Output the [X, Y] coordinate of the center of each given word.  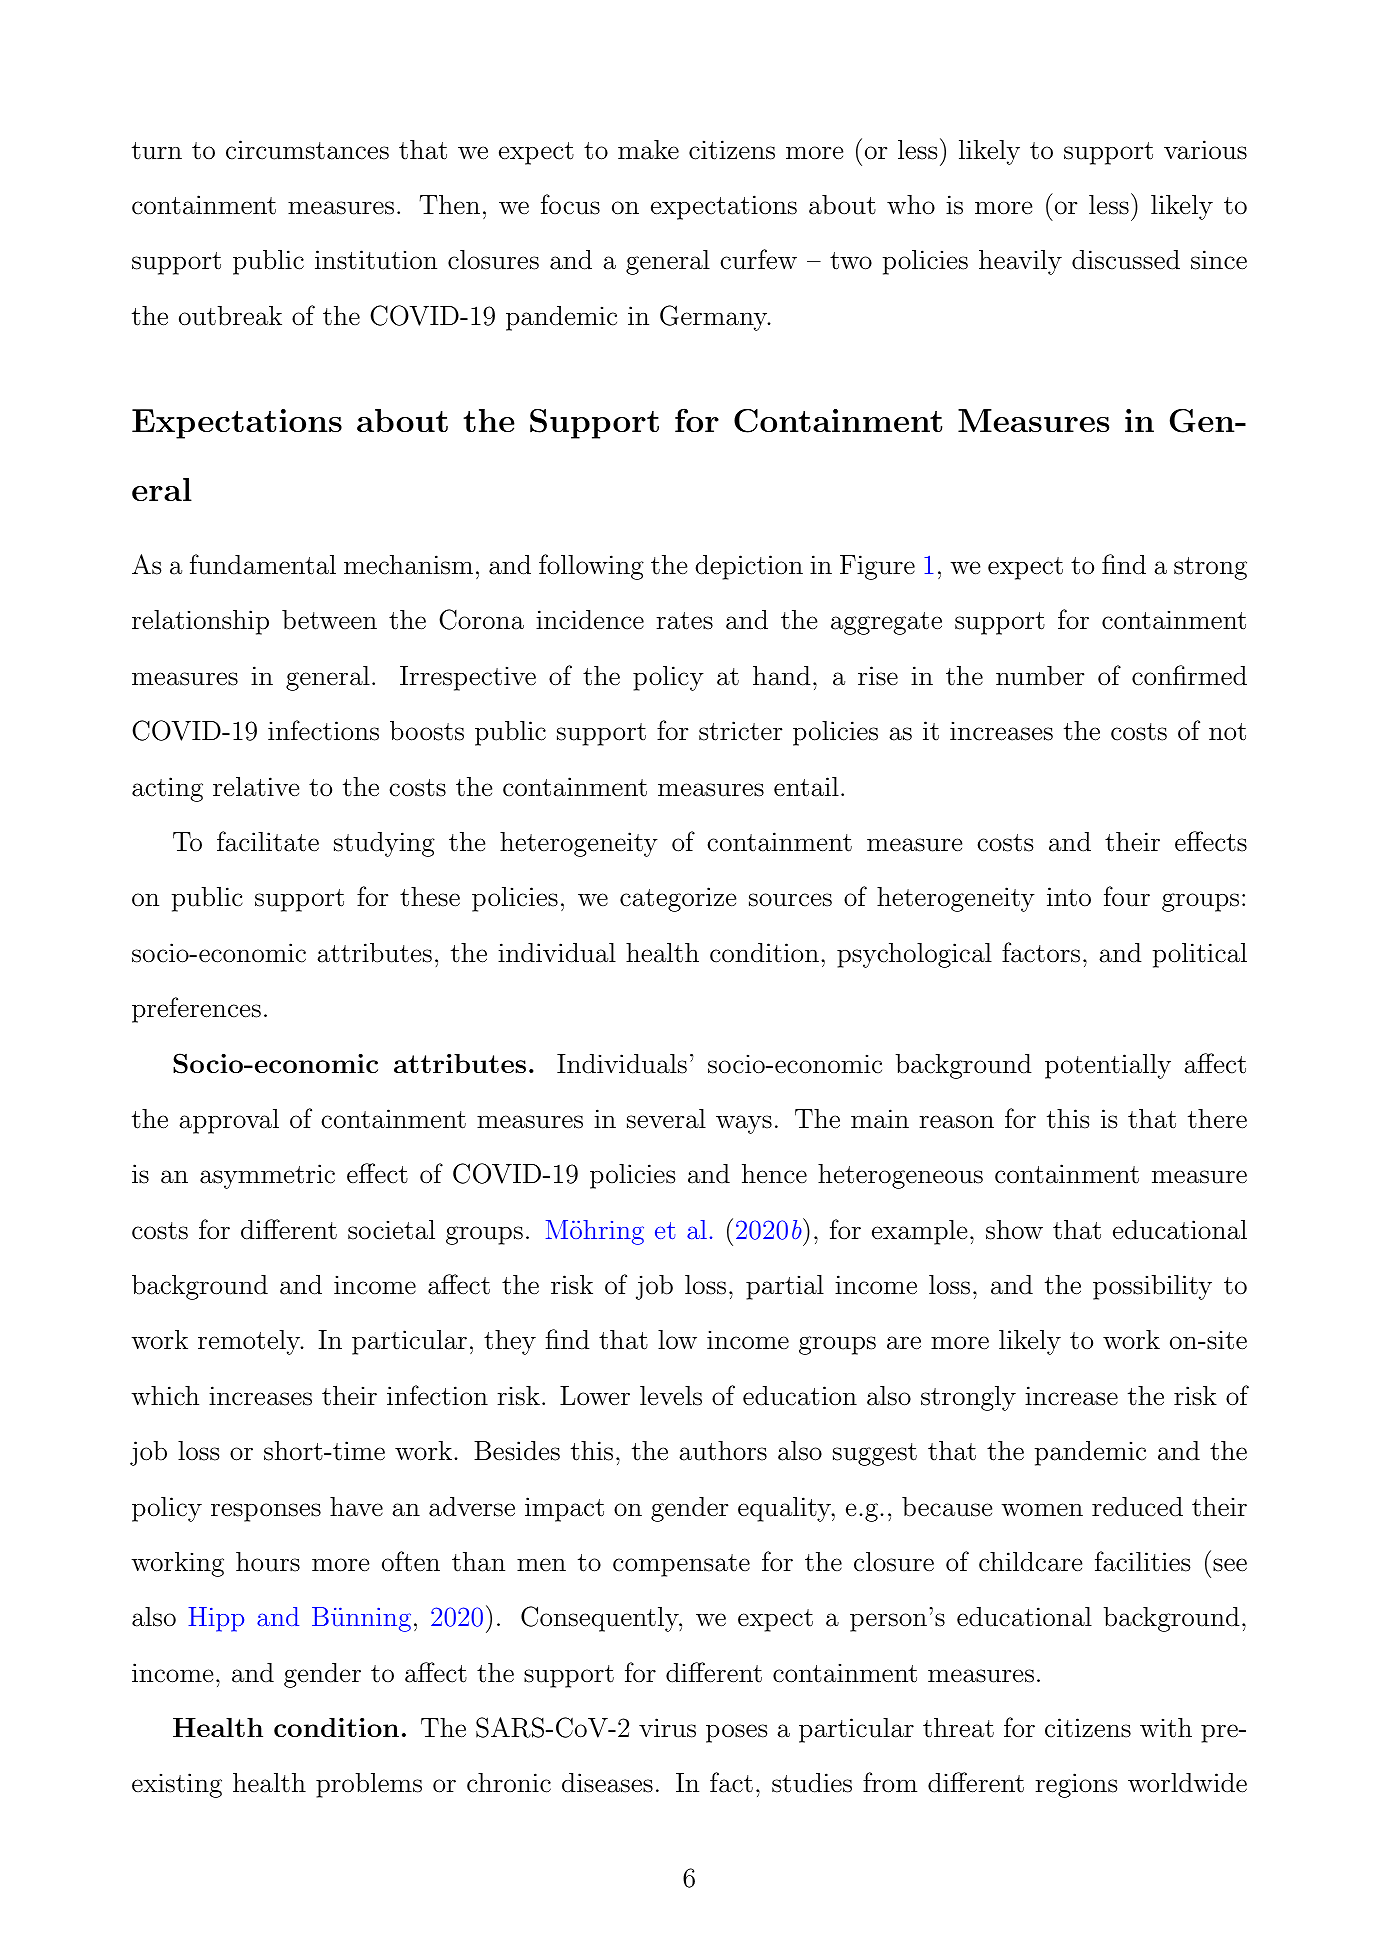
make [648, 150]
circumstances [307, 150]
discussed [1126, 260]
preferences [196, 1010]
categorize [678, 899]
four [1127, 896]
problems [369, 1785]
